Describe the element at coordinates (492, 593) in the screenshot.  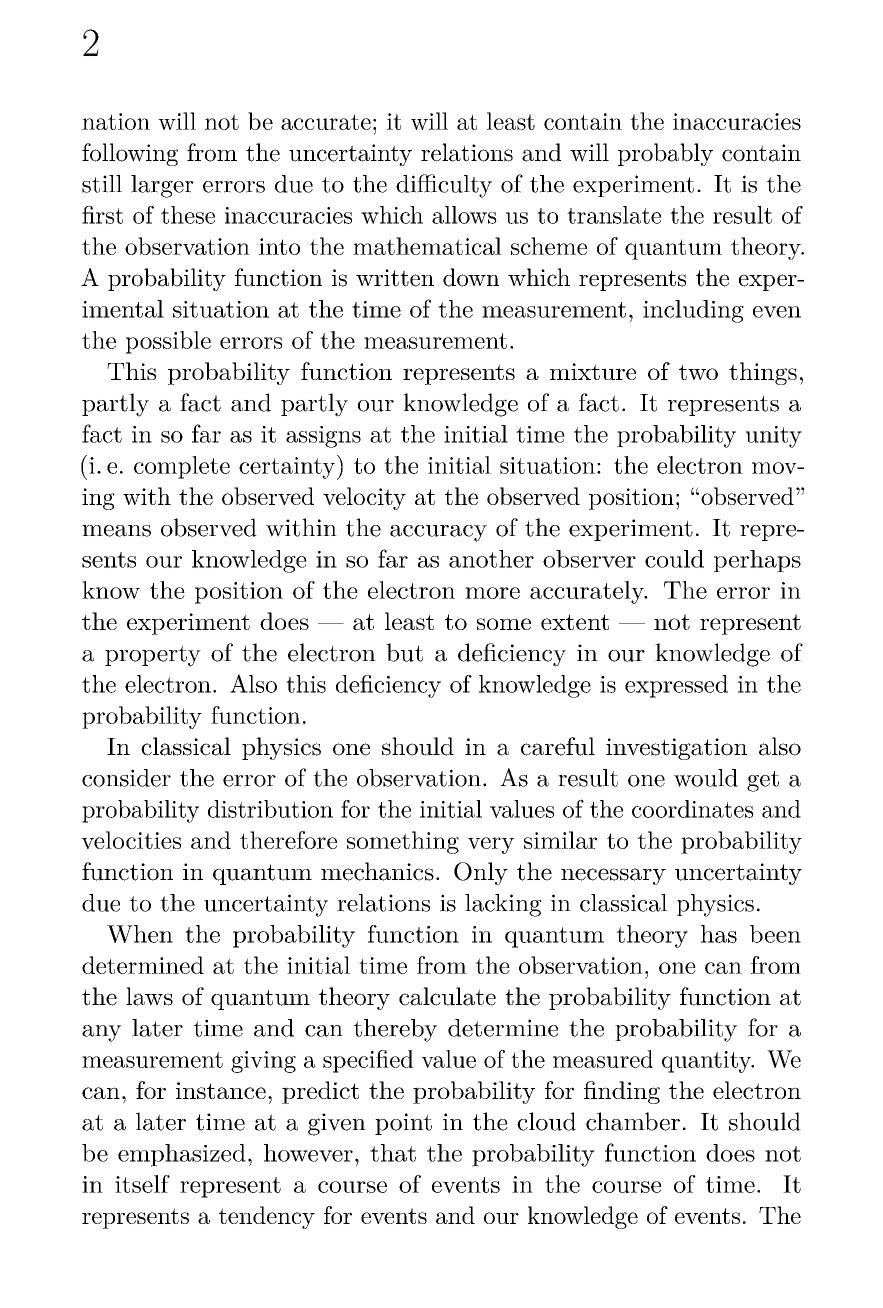
I see `more` at that location.
